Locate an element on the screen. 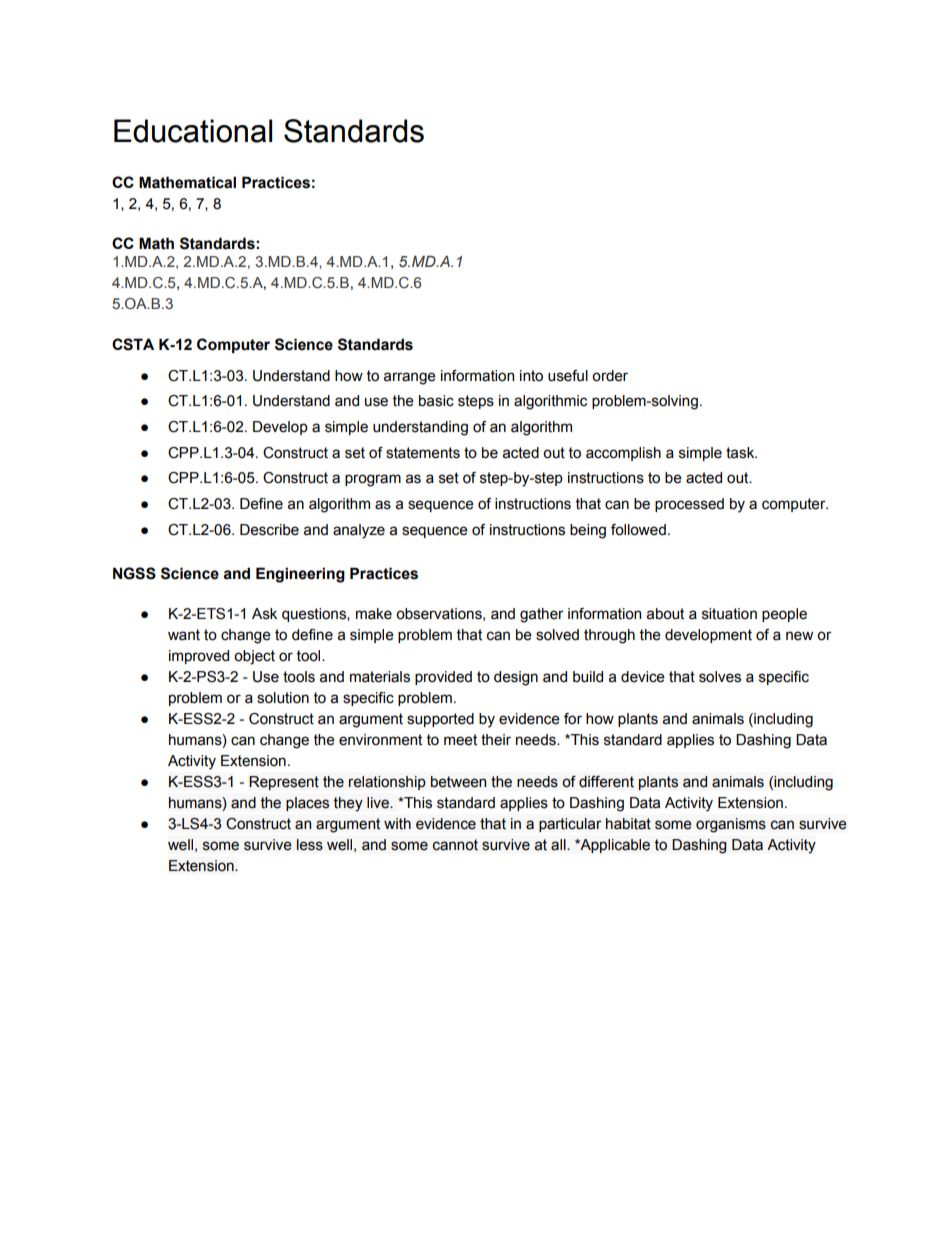 The width and height of the screenshot is (952, 1233). organisms is located at coordinates (731, 825).
